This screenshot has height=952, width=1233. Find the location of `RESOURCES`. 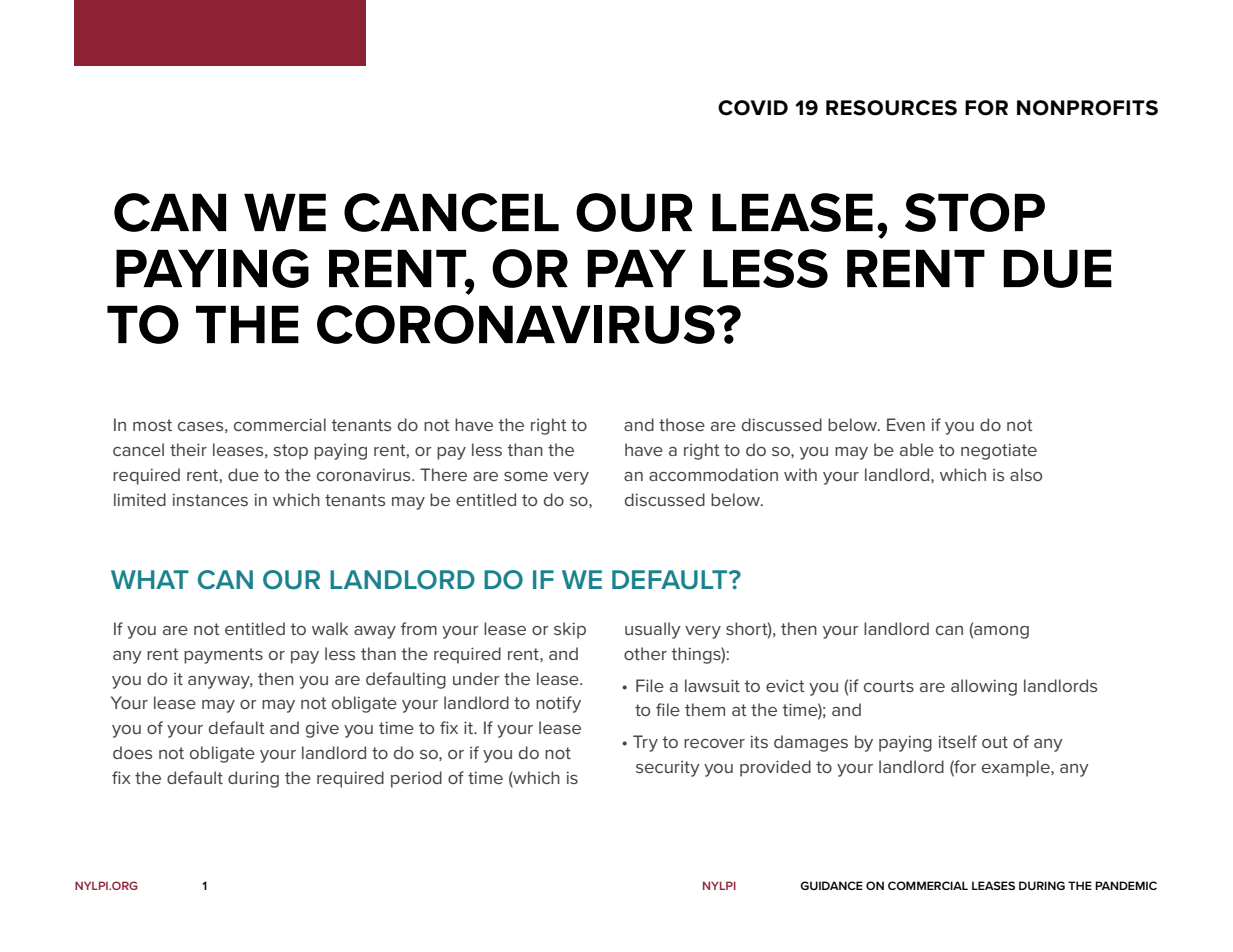

RESOURCES is located at coordinates (891, 108).
